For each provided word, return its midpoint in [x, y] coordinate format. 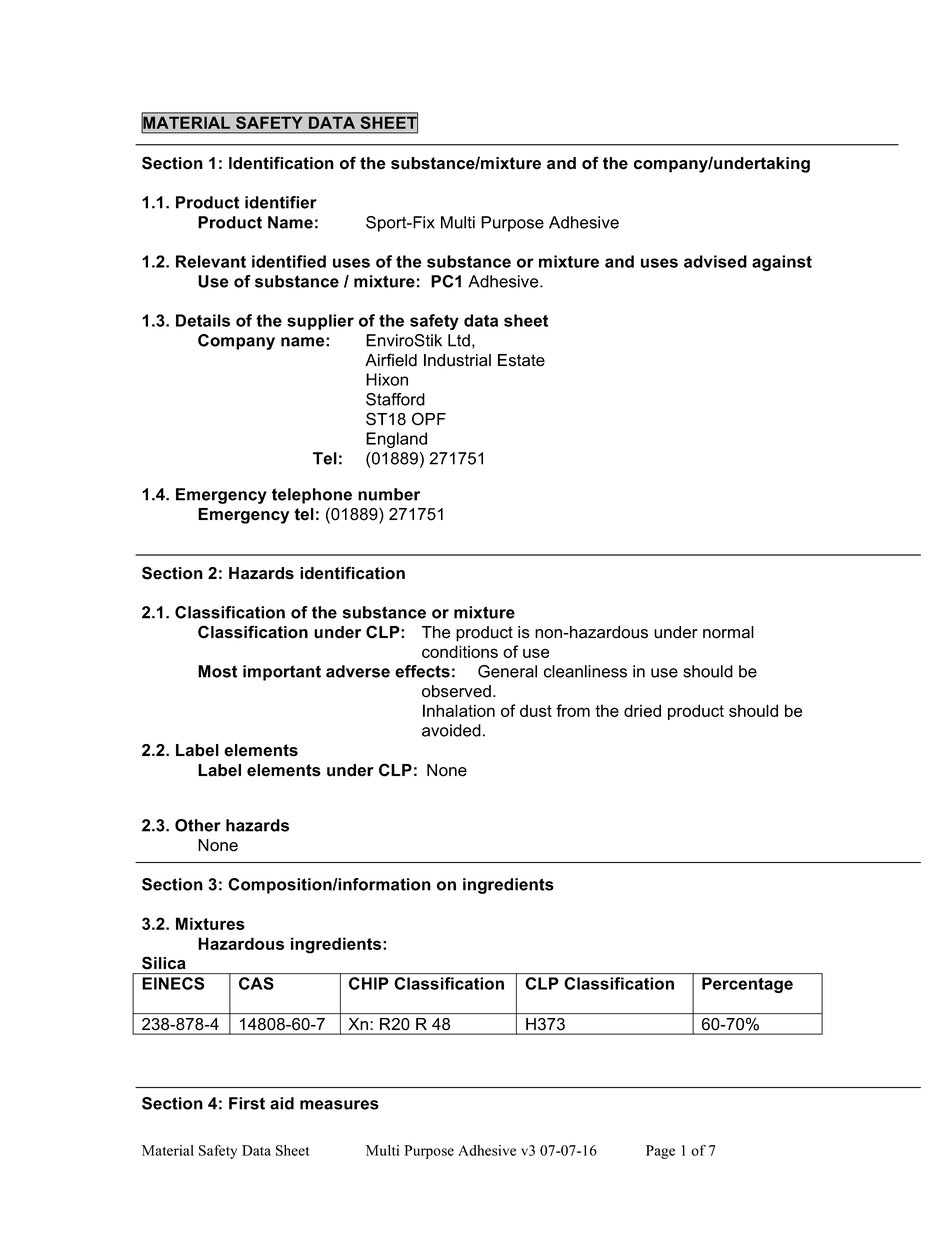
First [247, 1103]
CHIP [369, 983]
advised [715, 261]
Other [198, 825]
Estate [521, 360]
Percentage [747, 985]
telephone [312, 496]
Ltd [459, 340]
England [396, 440]
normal [728, 632]
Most [217, 671]
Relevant [211, 261]
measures [339, 1105]
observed [456, 691]
